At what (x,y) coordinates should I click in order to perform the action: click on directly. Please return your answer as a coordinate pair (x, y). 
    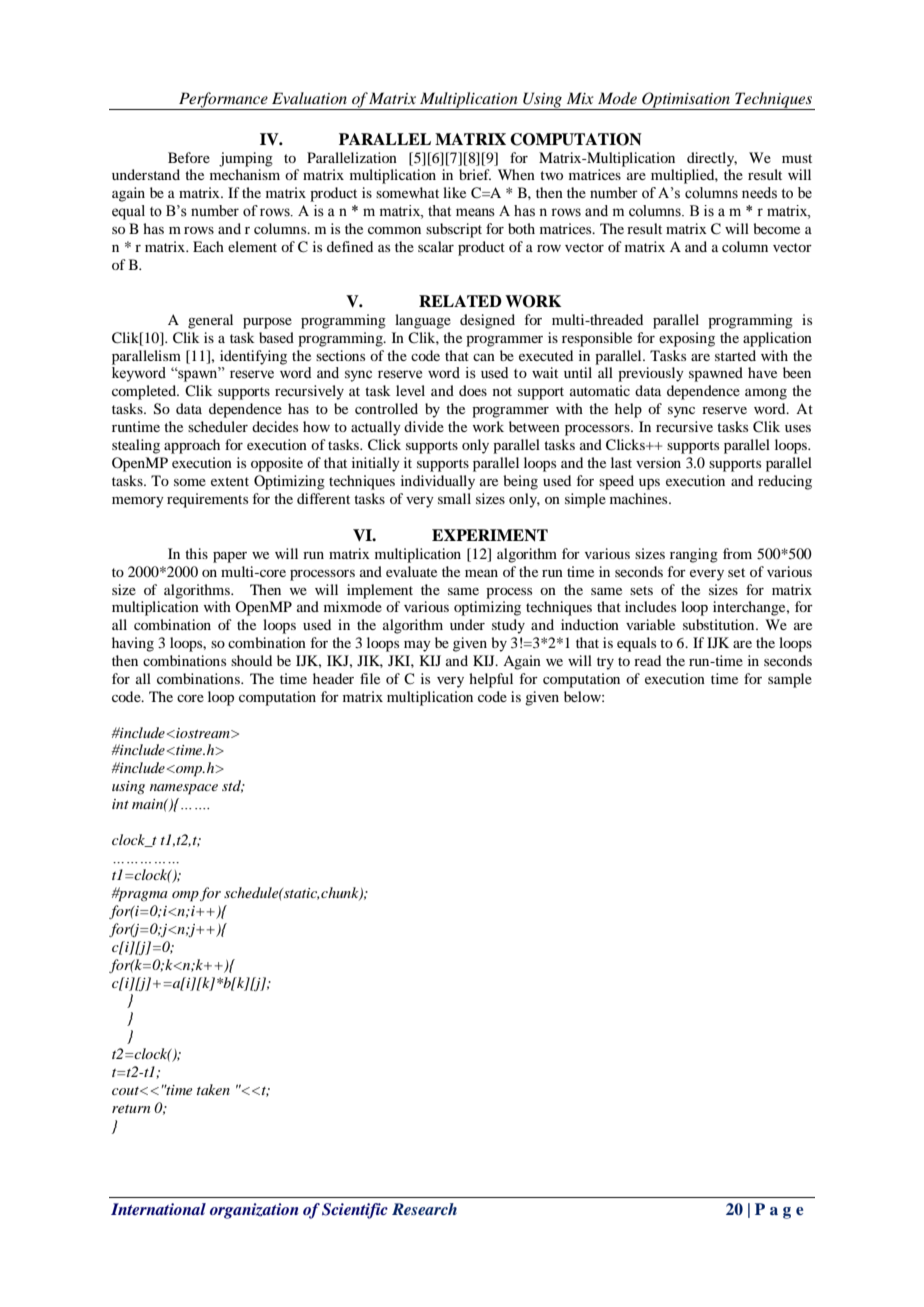
    Looking at the image, I should click on (712, 159).
